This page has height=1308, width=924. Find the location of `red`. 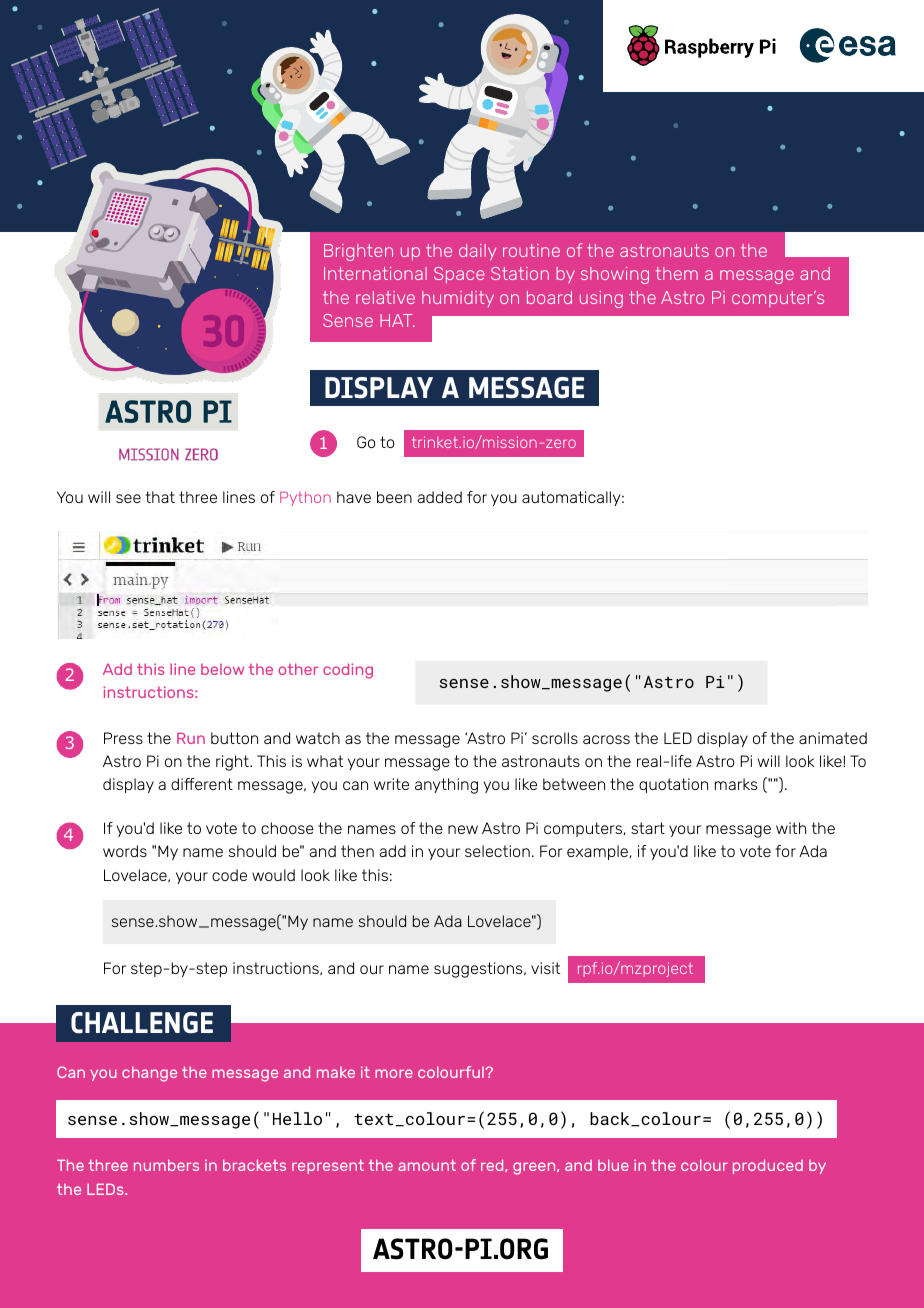

red is located at coordinates (493, 1165).
